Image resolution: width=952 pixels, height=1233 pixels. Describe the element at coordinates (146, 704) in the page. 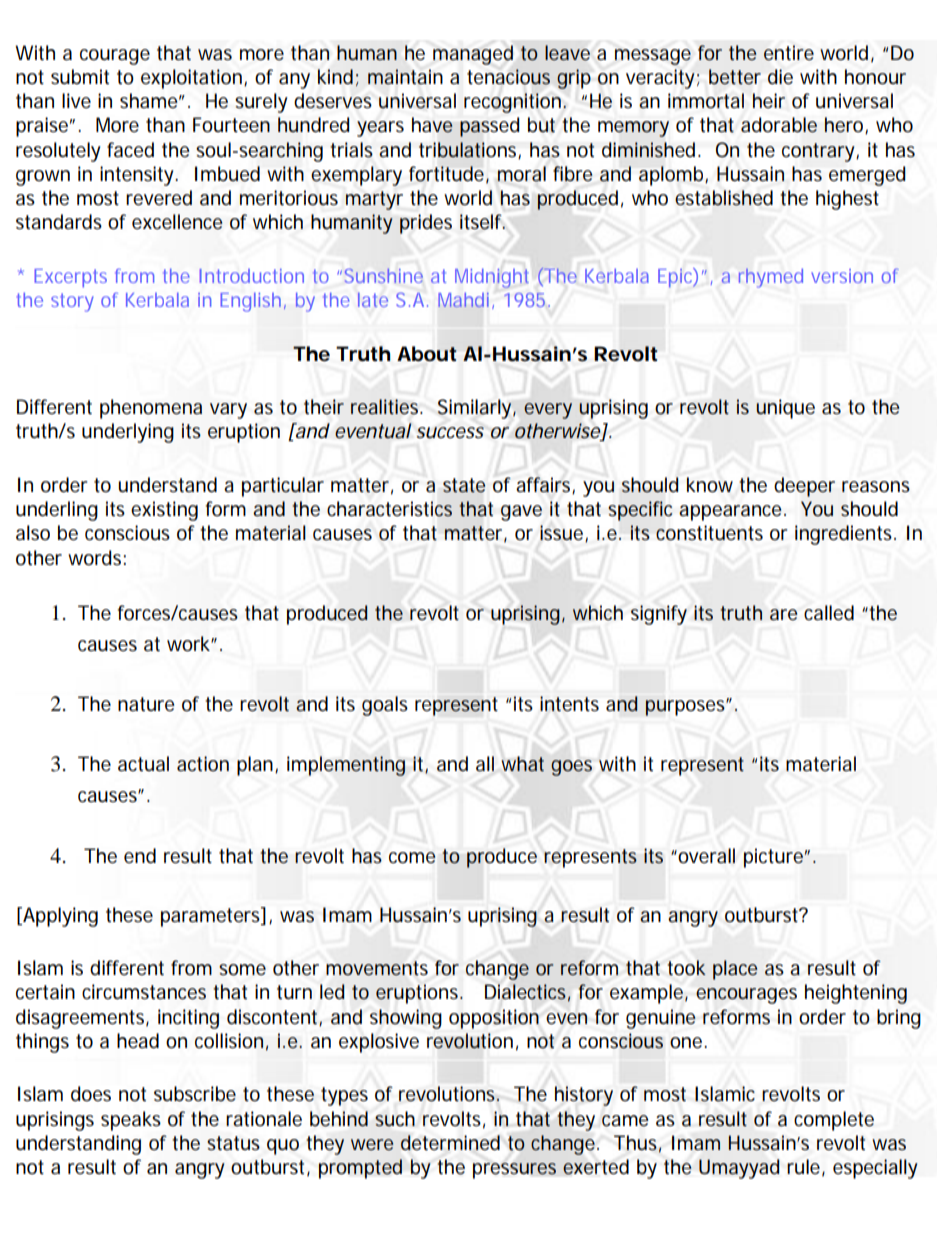

I see `nature` at that location.
